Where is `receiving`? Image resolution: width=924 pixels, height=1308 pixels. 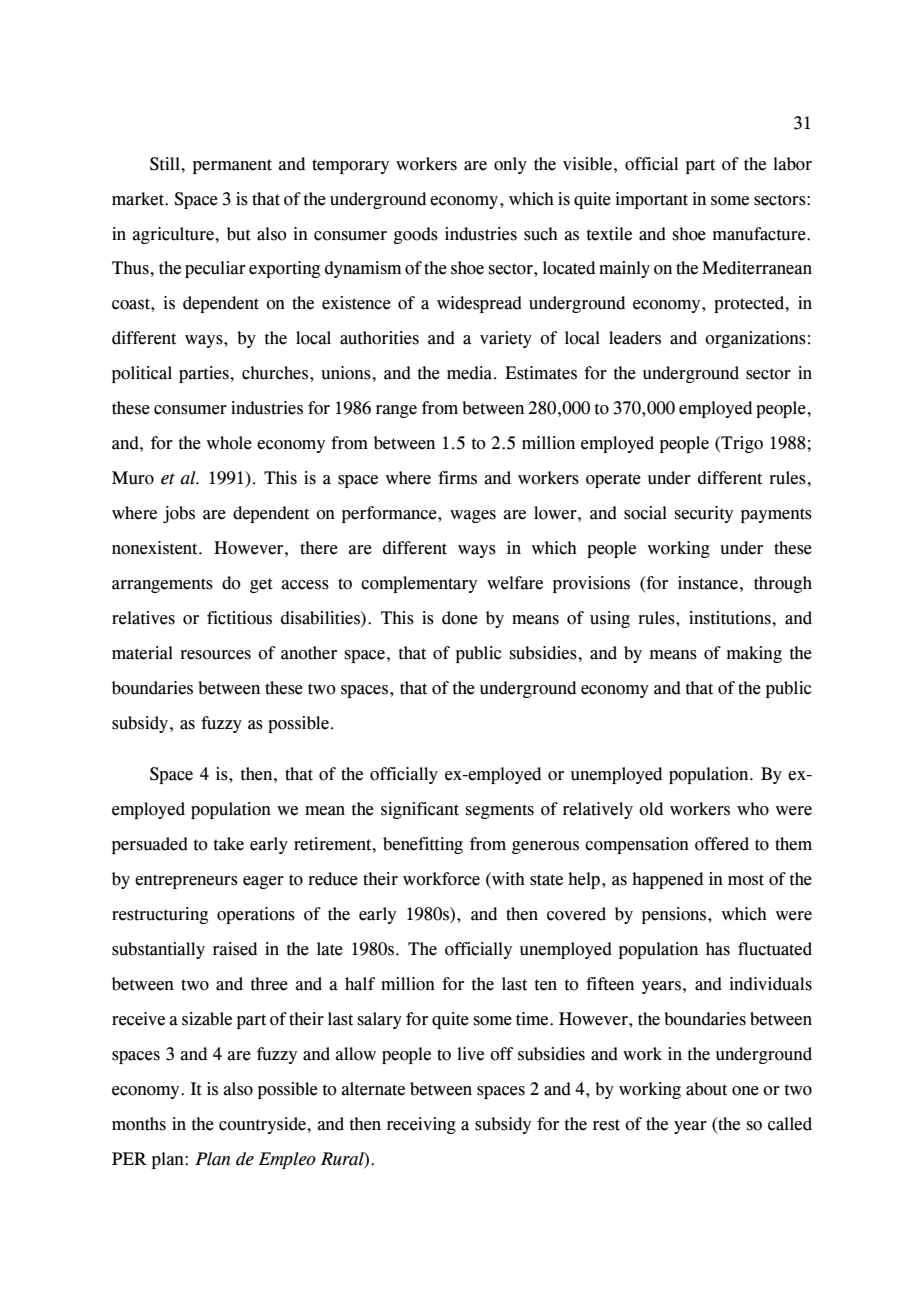
receiving is located at coordinates (421, 1125).
